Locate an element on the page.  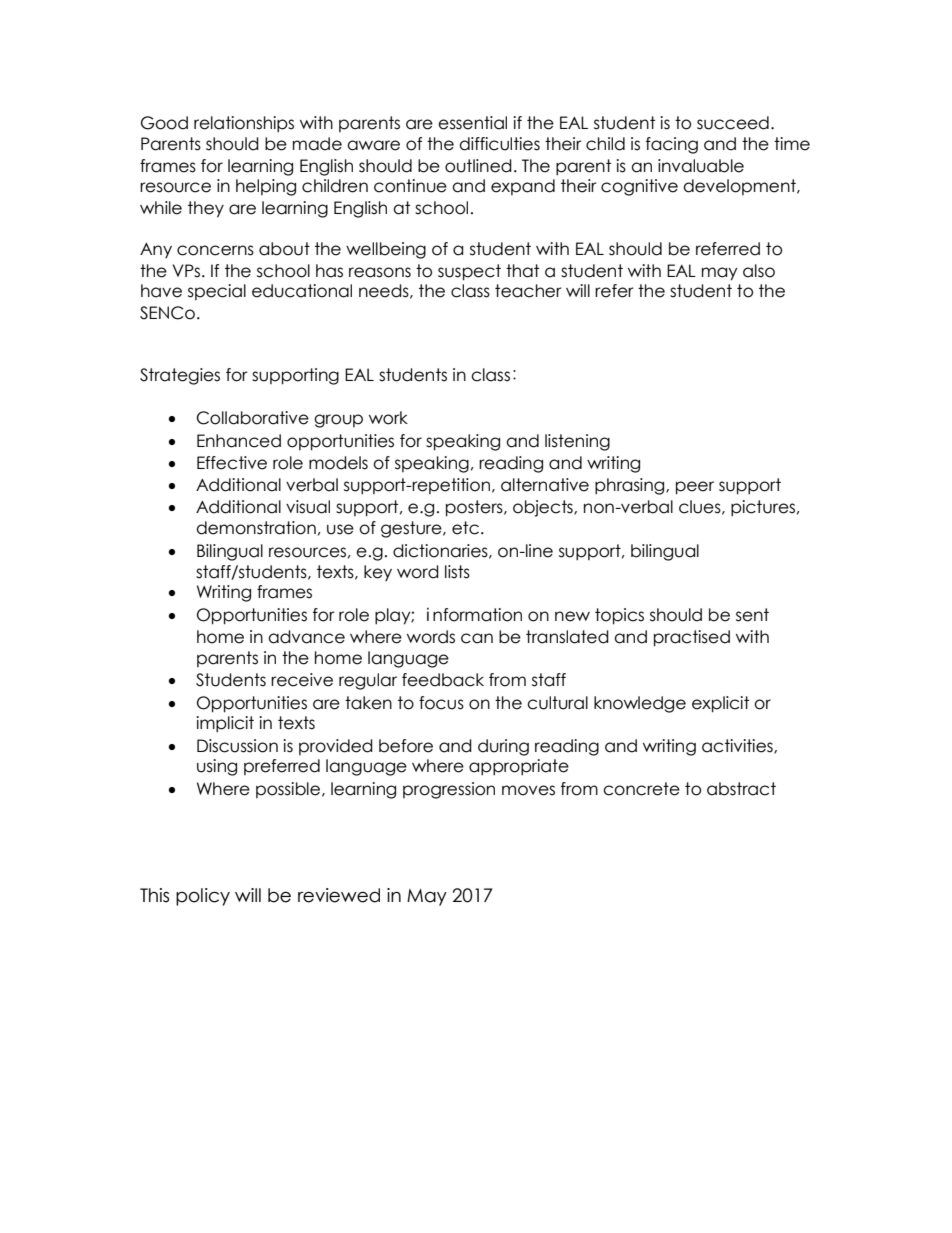
practised is located at coordinates (692, 638).
